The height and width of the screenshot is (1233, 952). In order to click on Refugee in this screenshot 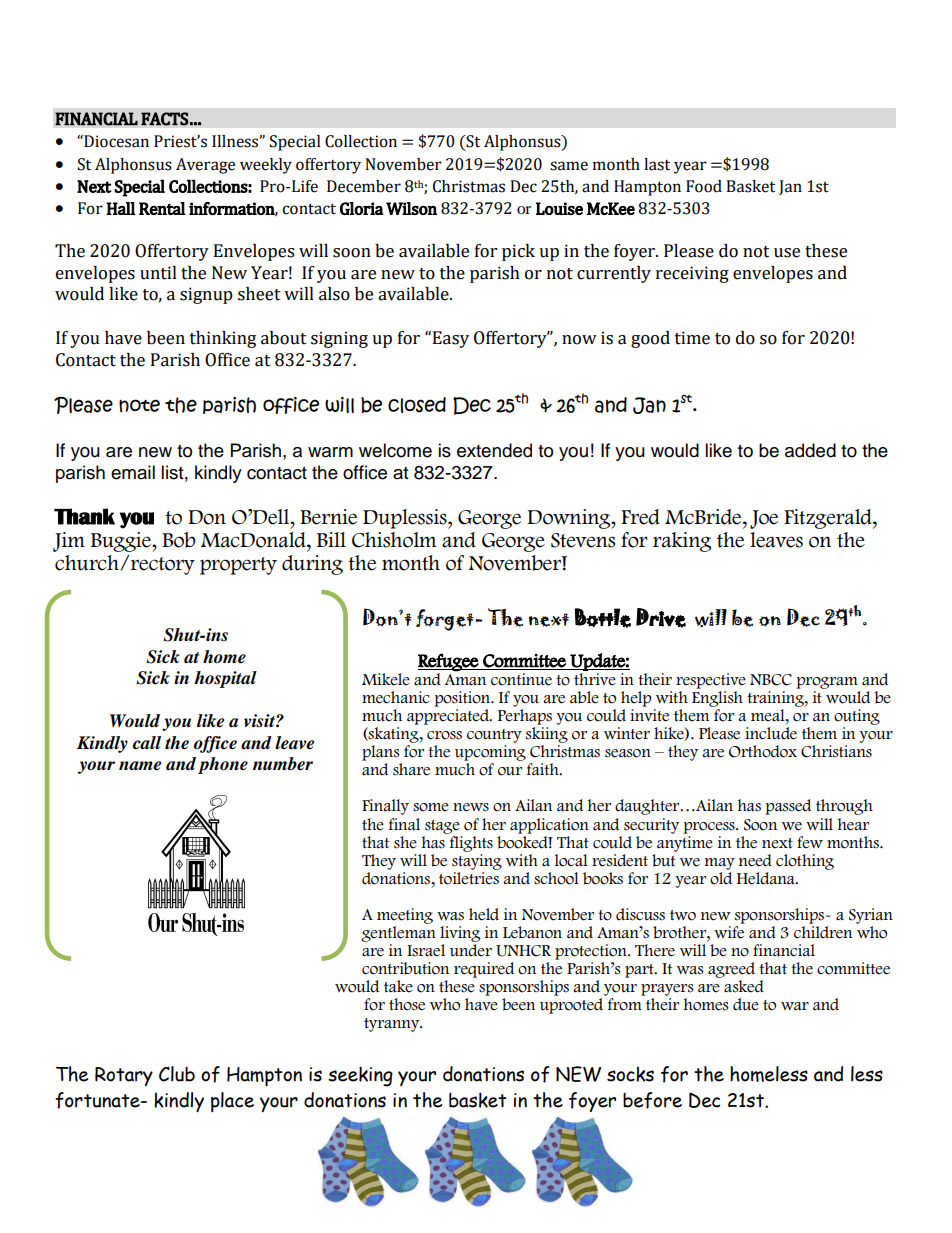, I will do `click(449, 662)`.
